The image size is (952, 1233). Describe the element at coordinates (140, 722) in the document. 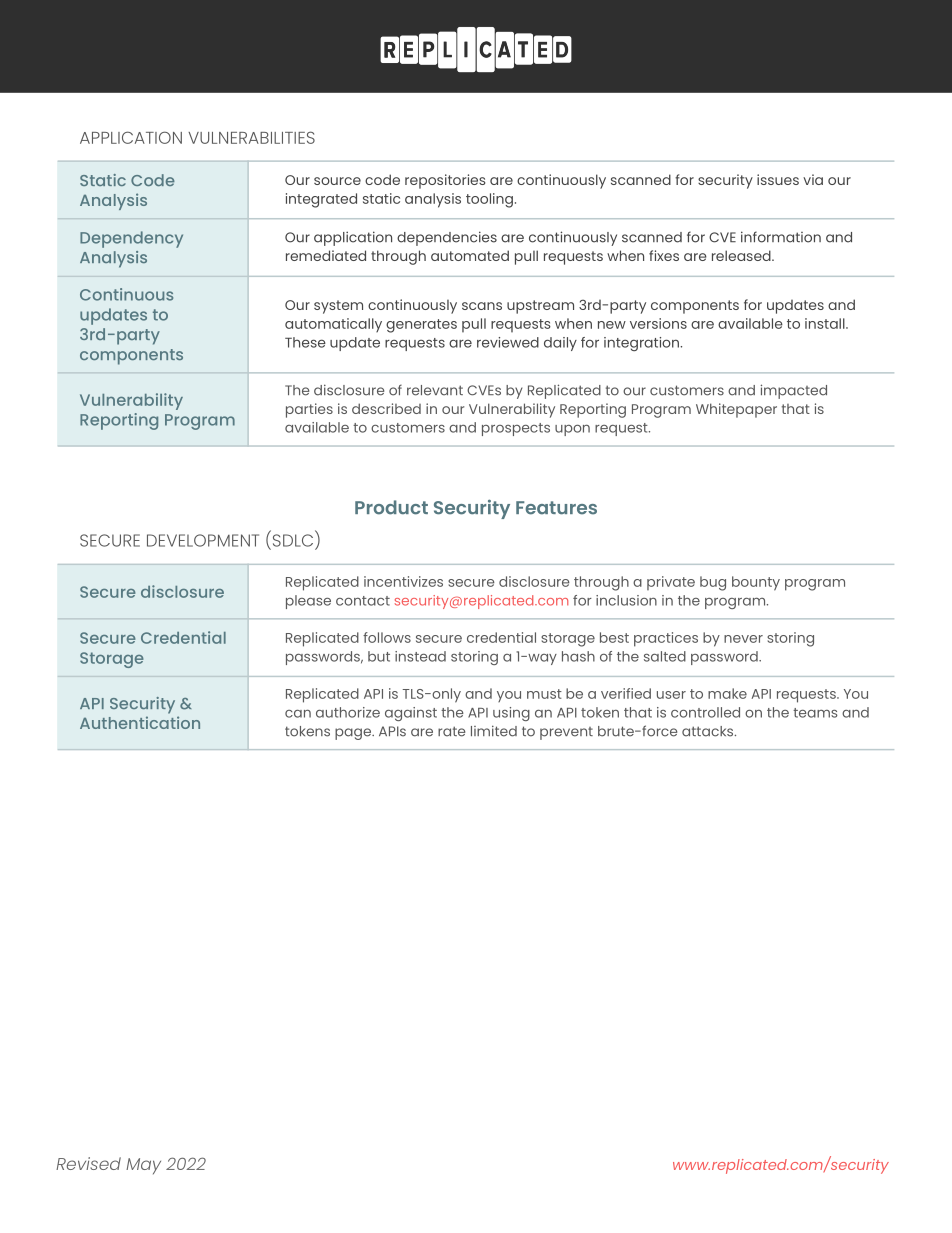

I see `Authentication` at that location.
